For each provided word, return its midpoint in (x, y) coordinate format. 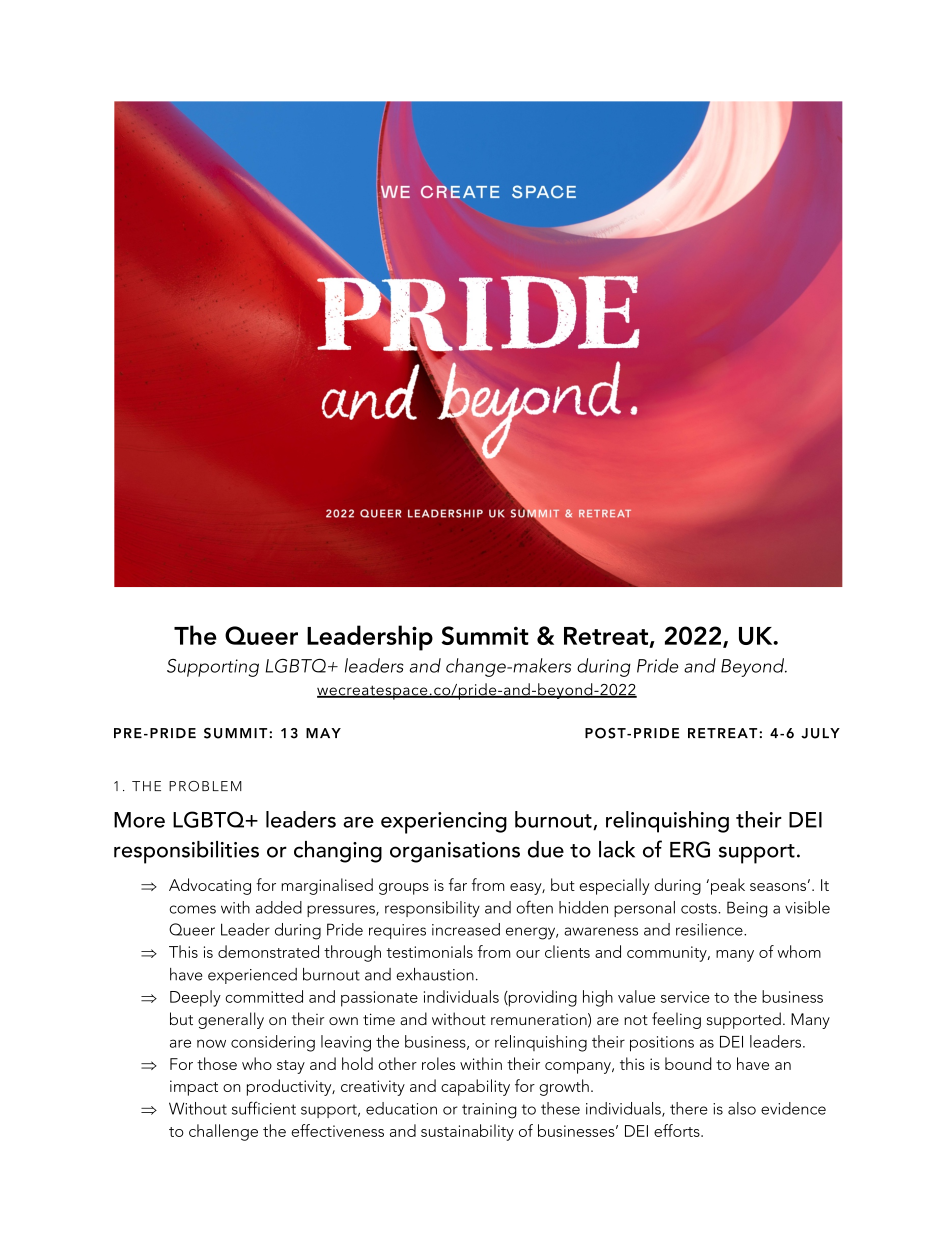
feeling (676, 1020)
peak (728, 886)
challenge (223, 1132)
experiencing (444, 823)
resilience (710, 929)
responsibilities (186, 852)
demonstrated (268, 951)
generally (231, 1020)
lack (617, 849)
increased (466, 929)
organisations (455, 852)
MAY (323, 733)
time (379, 1019)
